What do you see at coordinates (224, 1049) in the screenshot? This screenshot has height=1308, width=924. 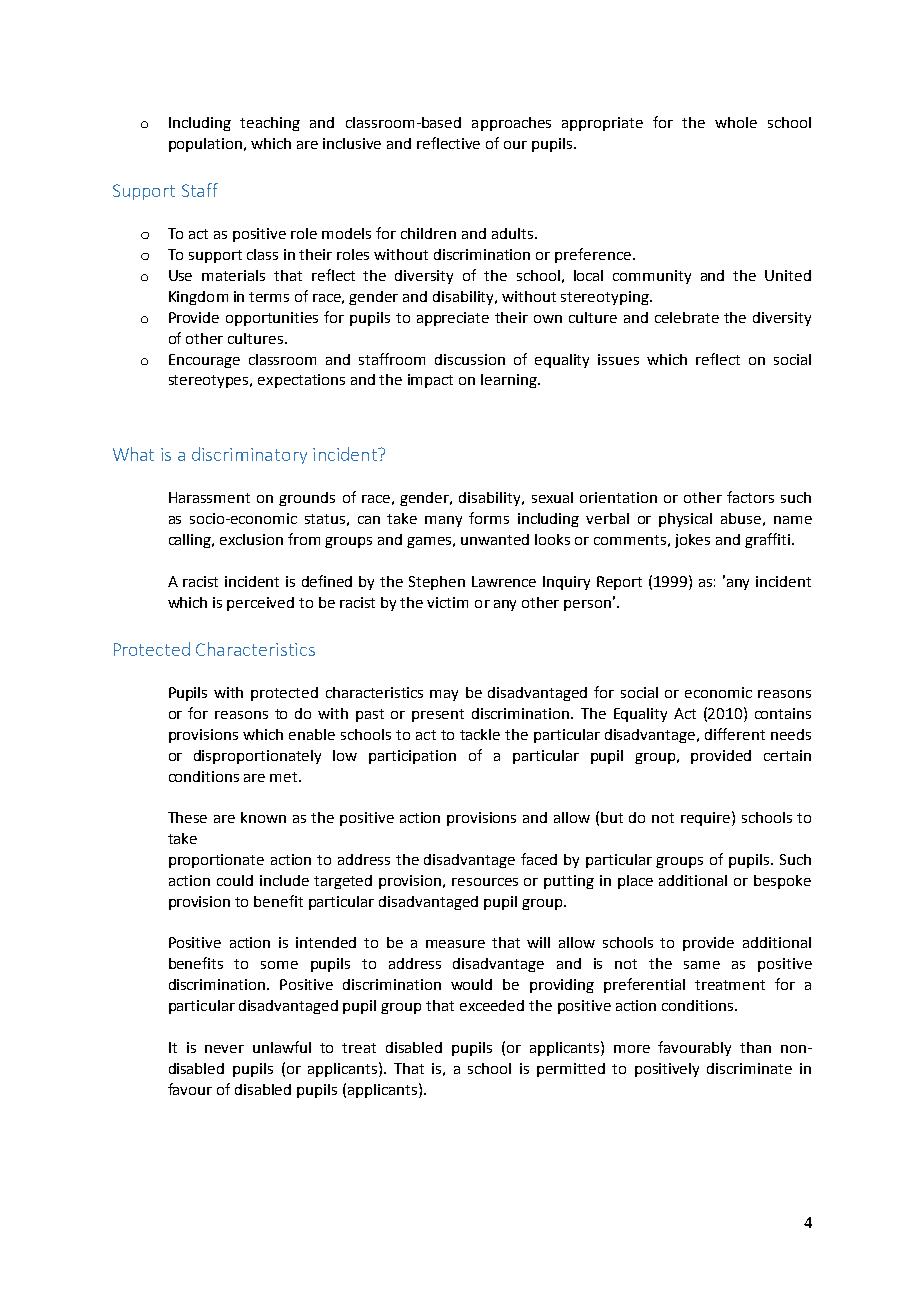 I see `never` at bounding box center [224, 1049].
